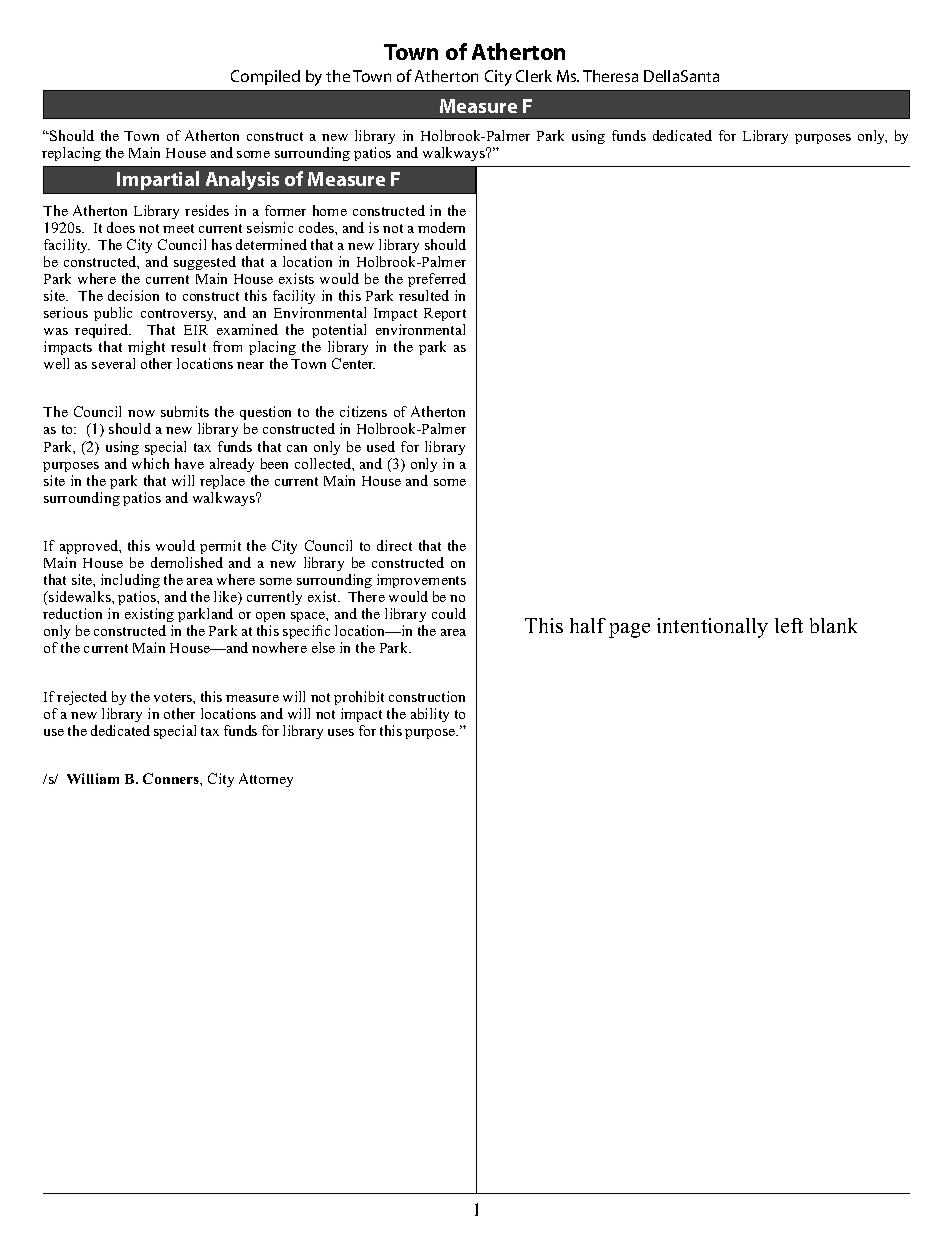 This screenshot has height=1237, width=952. What do you see at coordinates (381, 446) in the screenshot?
I see `used` at bounding box center [381, 446].
